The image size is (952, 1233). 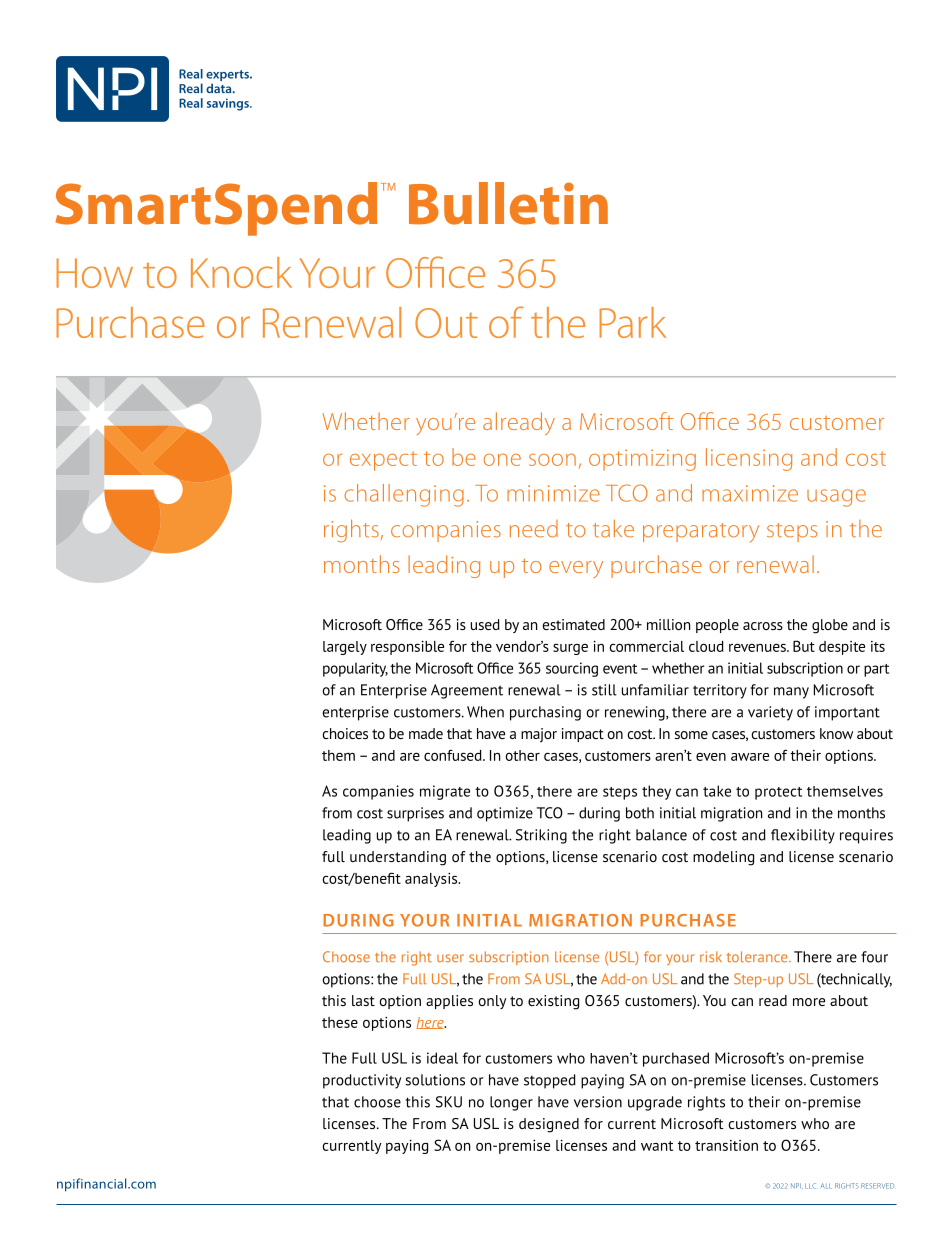 I want to click on challenging, so click(x=404, y=495).
